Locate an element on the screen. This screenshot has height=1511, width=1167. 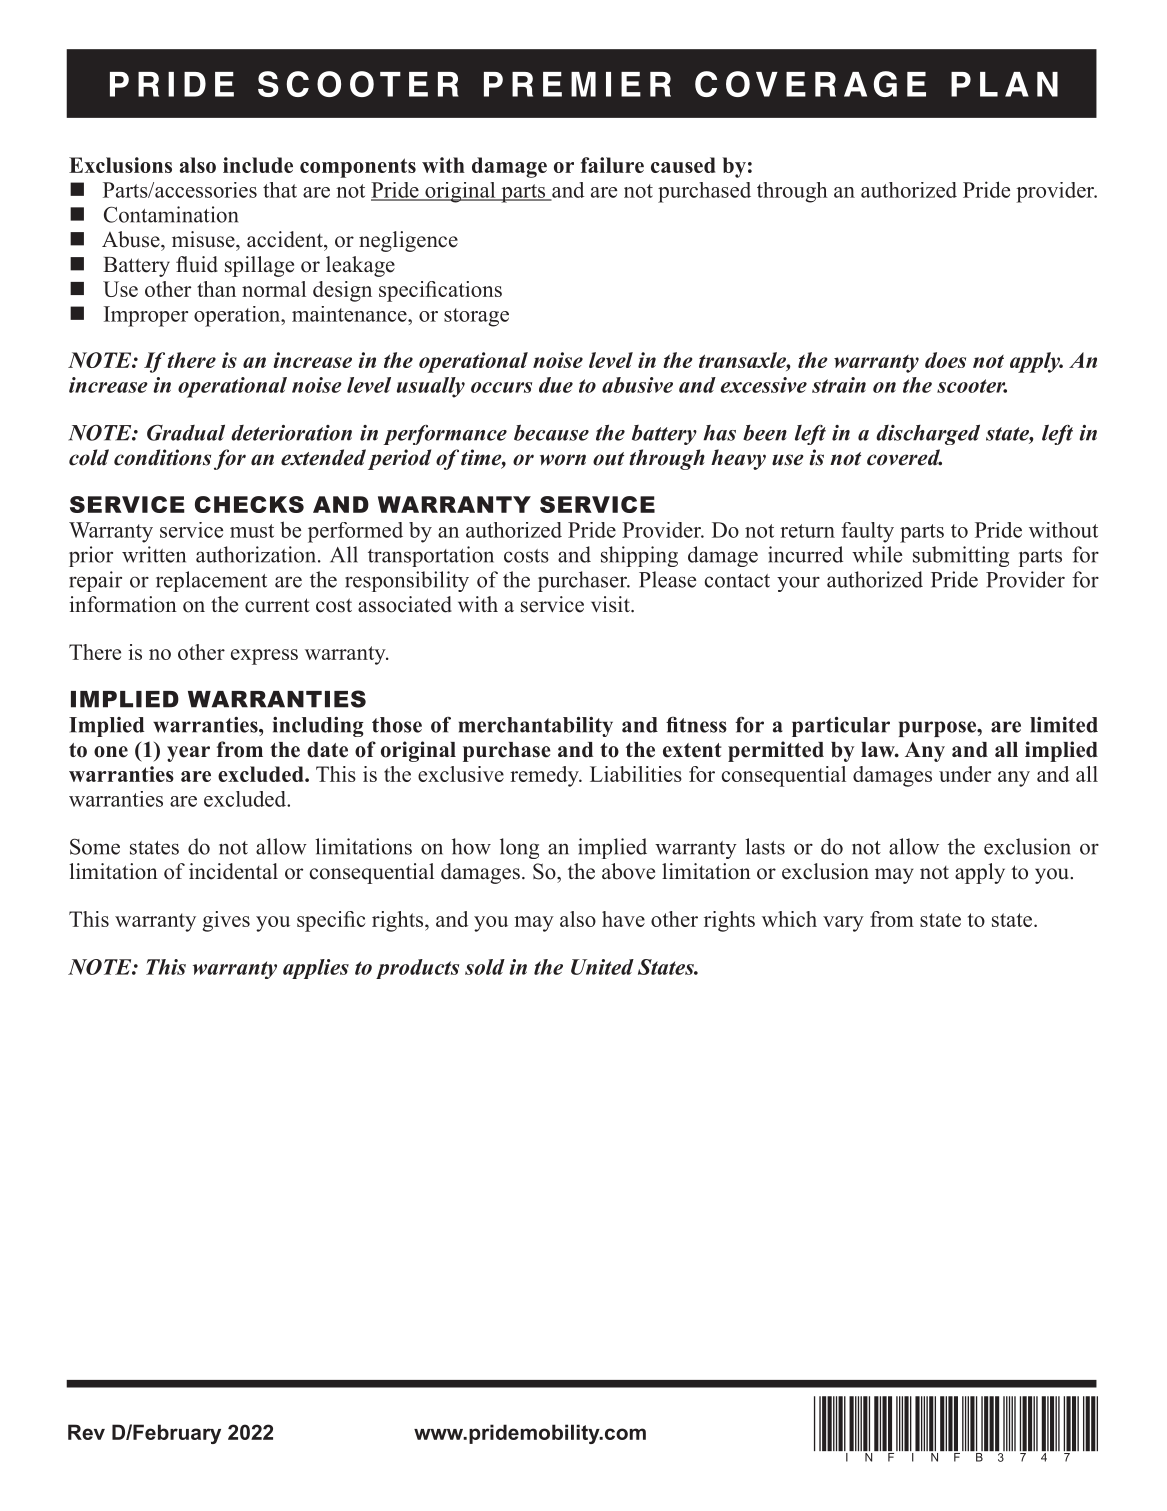
under is located at coordinates (965, 774).
